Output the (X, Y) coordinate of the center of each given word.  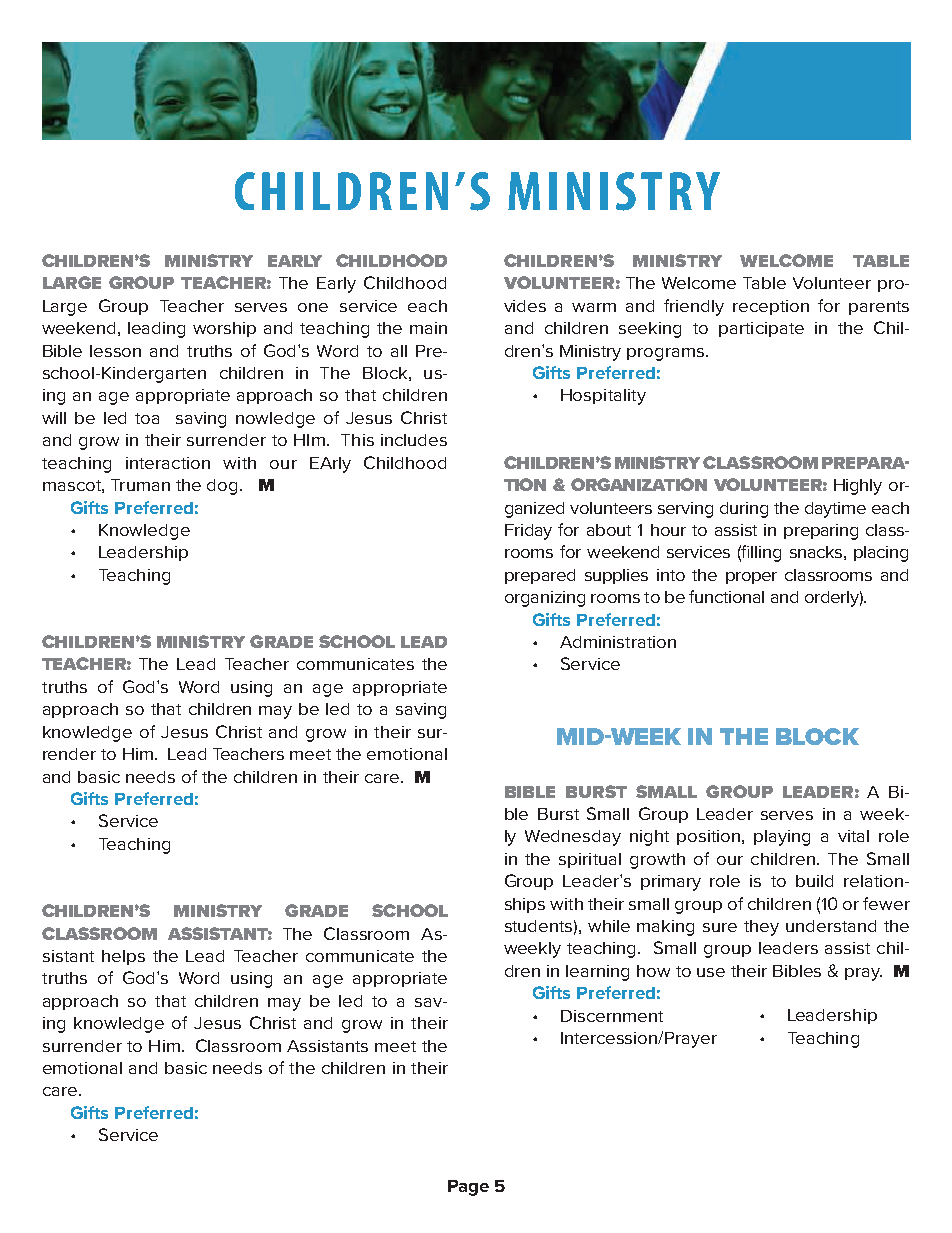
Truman (140, 485)
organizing (545, 599)
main (428, 328)
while (609, 926)
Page (468, 1188)
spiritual (590, 860)
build (814, 881)
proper (751, 578)
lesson (115, 351)
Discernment (612, 1016)
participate (761, 329)
